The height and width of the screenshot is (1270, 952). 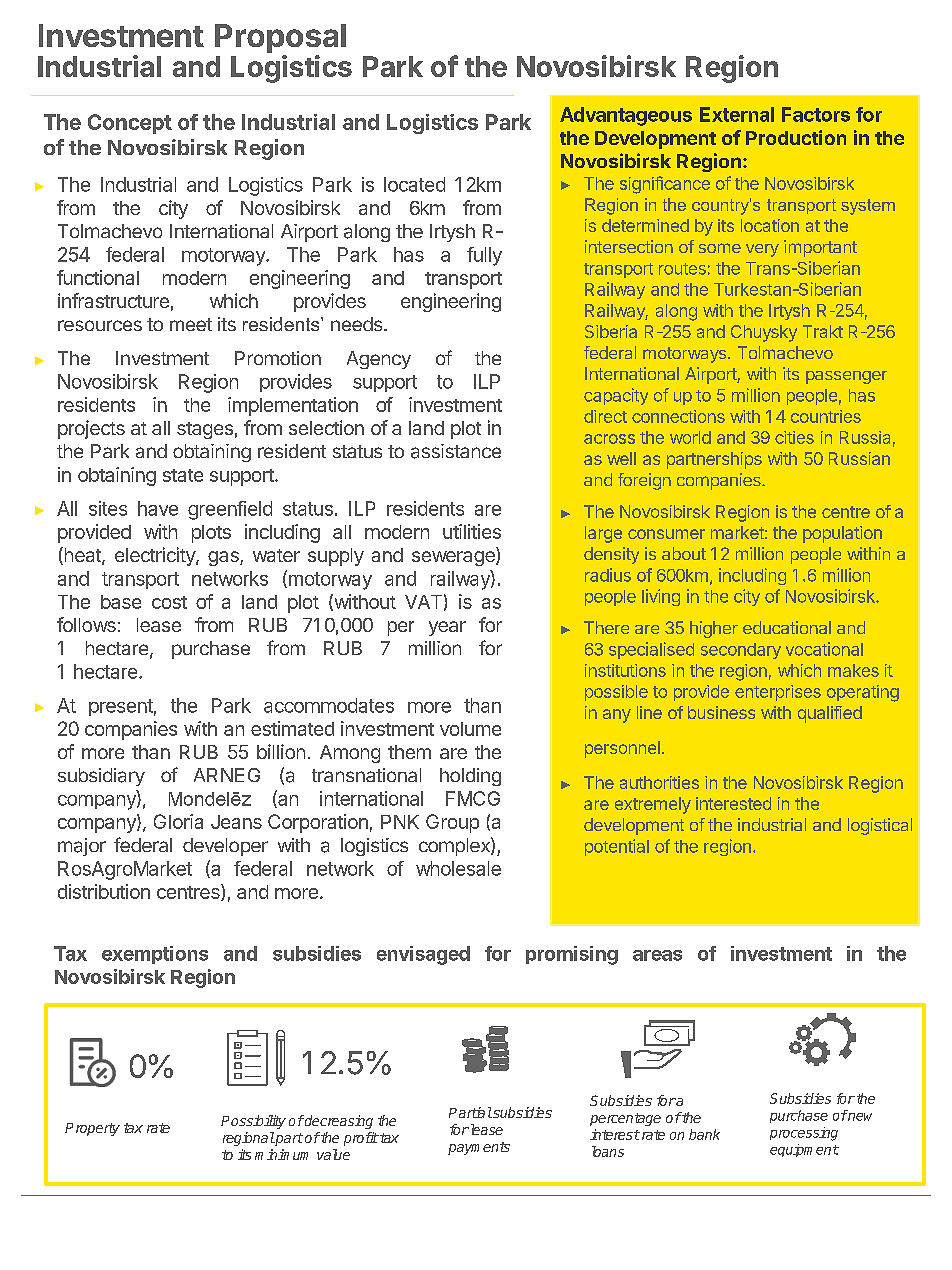 I want to click on Concept, so click(x=130, y=124).
